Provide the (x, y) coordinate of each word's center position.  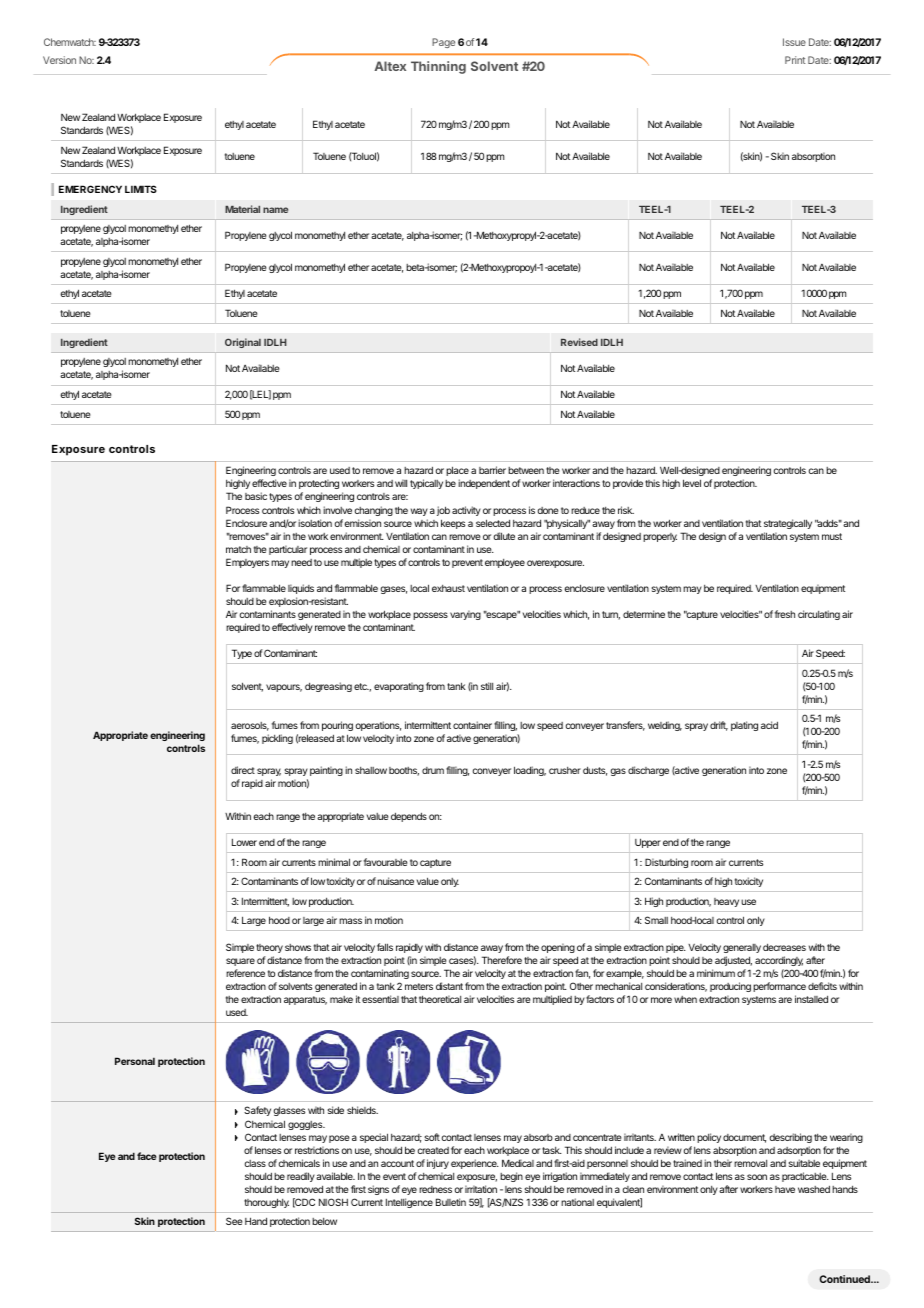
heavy (726, 902)
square (240, 962)
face (146, 1156)
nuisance (395, 881)
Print (795, 60)
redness (435, 1189)
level (692, 483)
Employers (247, 563)
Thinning (438, 67)
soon (757, 1177)
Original (243, 343)
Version (59, 60)
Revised (579, 342)
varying (465, 615)
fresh (785, 614)
